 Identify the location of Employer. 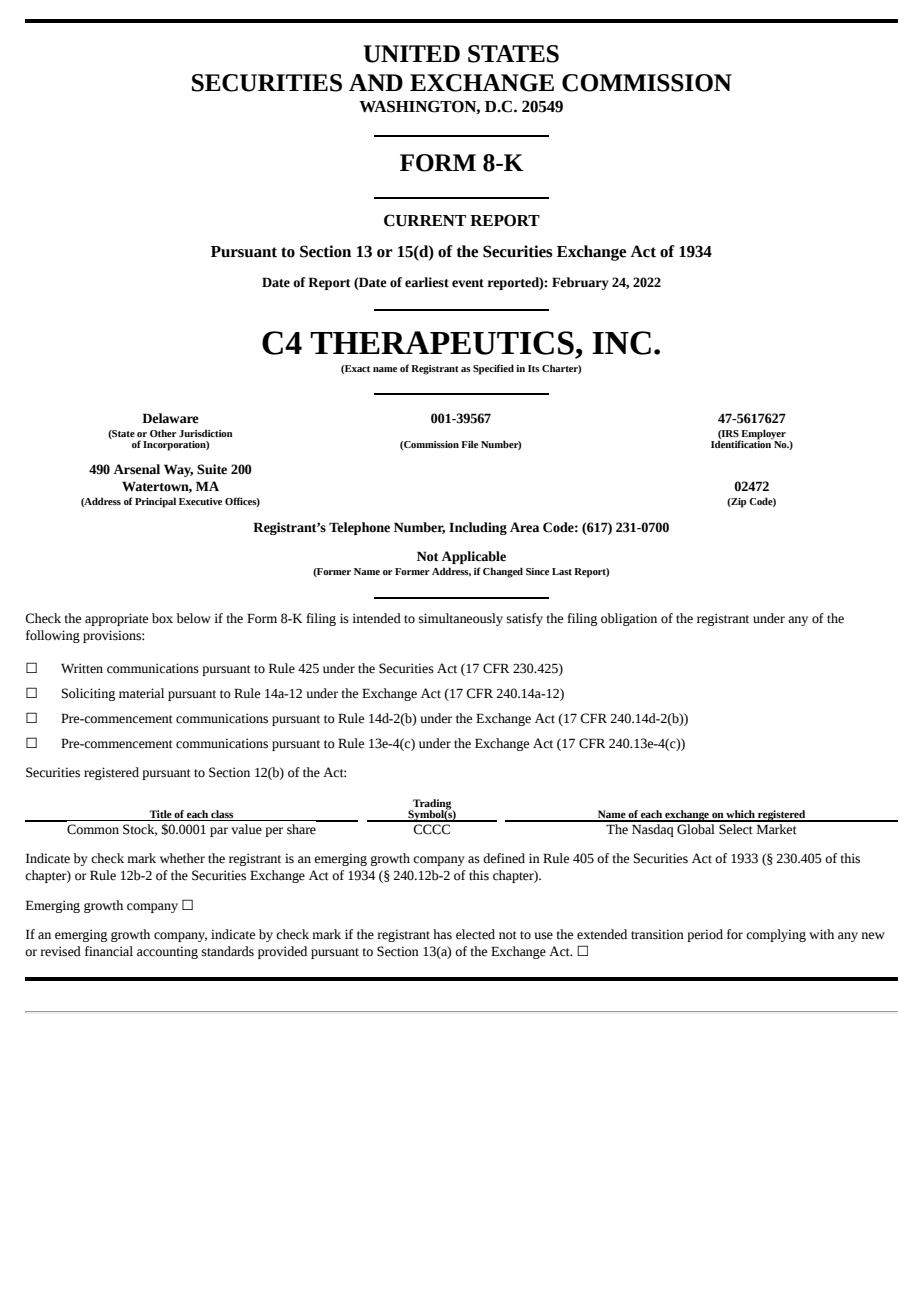
(763, 435).
